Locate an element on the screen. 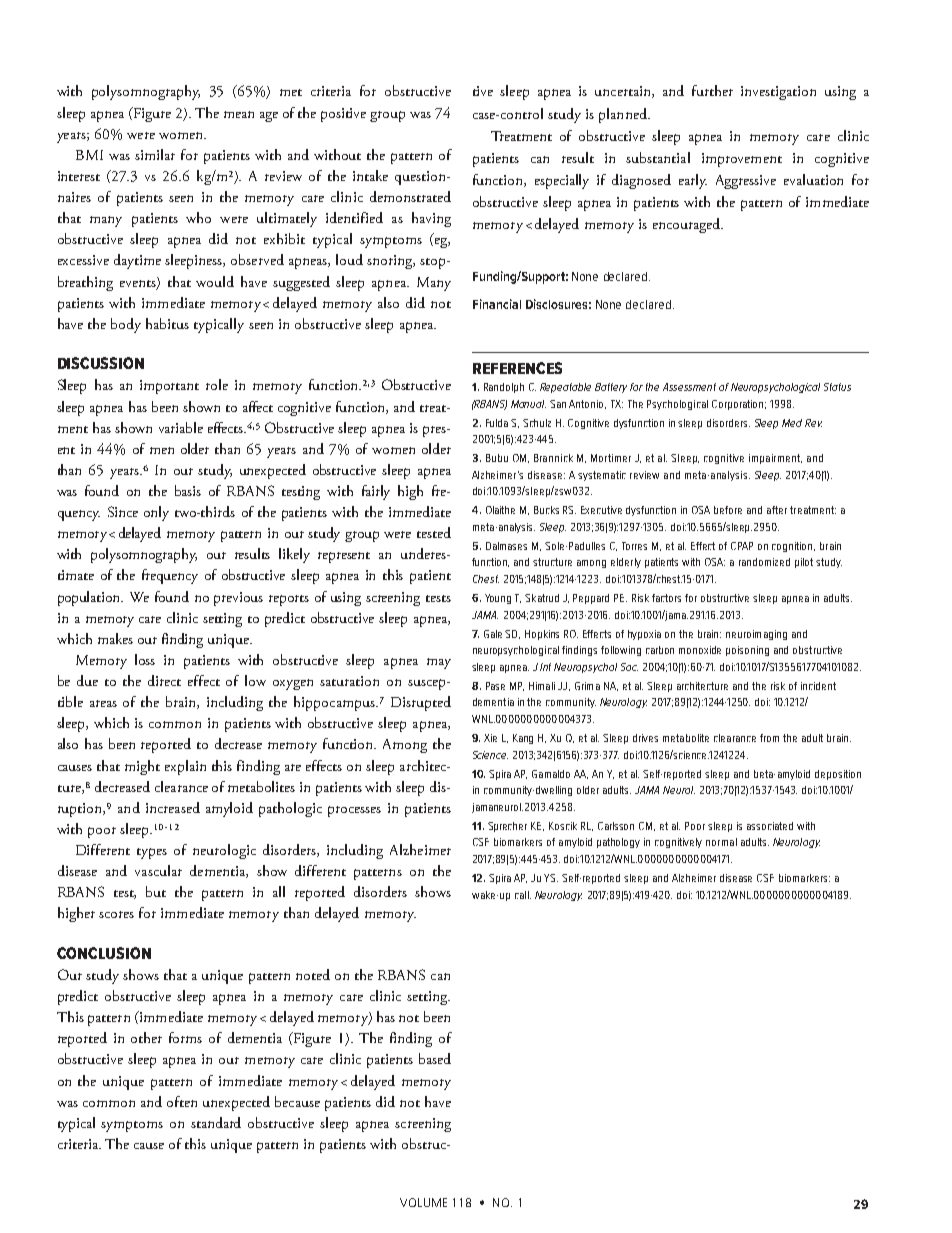 The image size is (952, 1233). demonstrated is located at coordinates (410, 196).
